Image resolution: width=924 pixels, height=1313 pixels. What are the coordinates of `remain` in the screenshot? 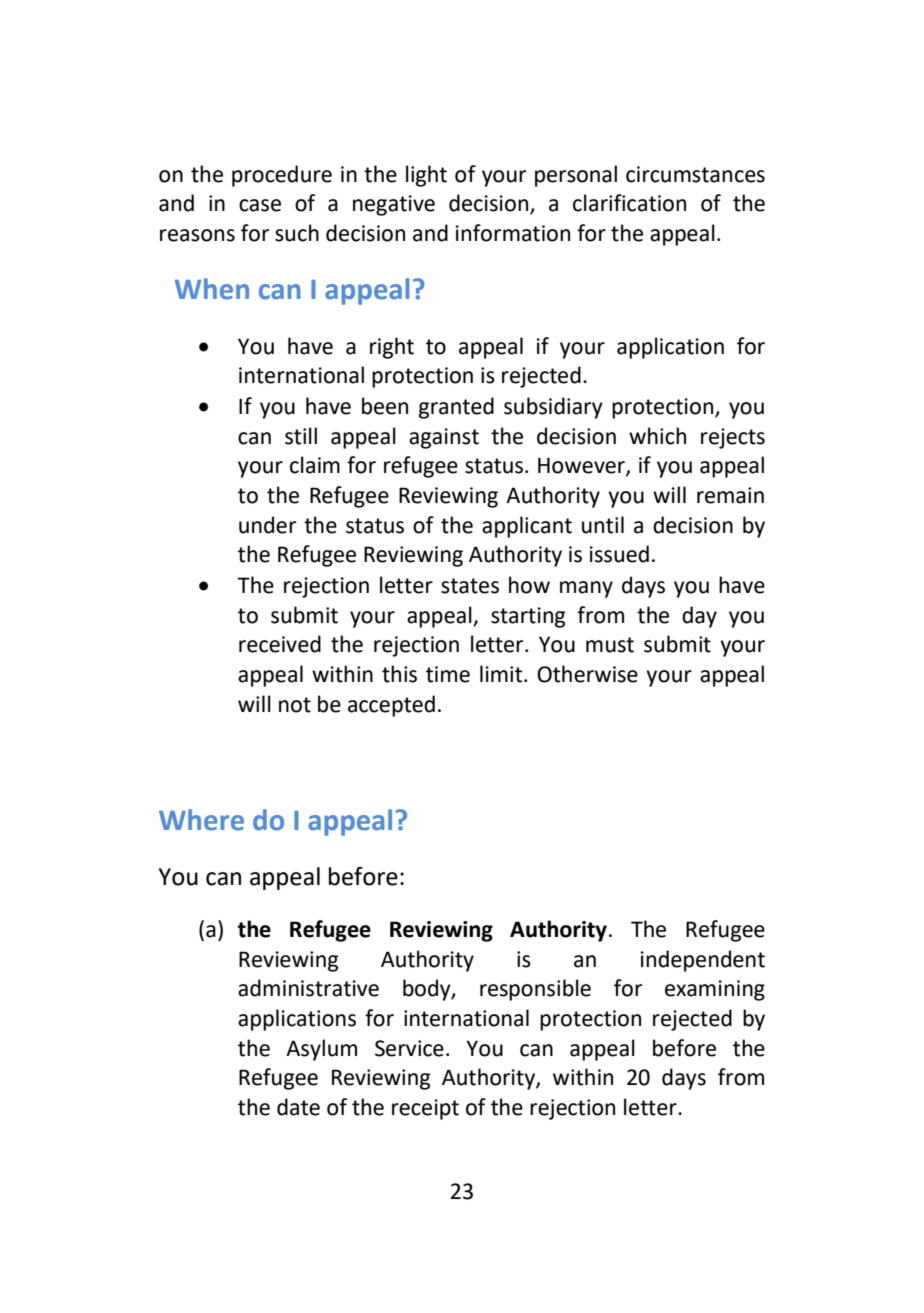 It's located at (730, 495).
